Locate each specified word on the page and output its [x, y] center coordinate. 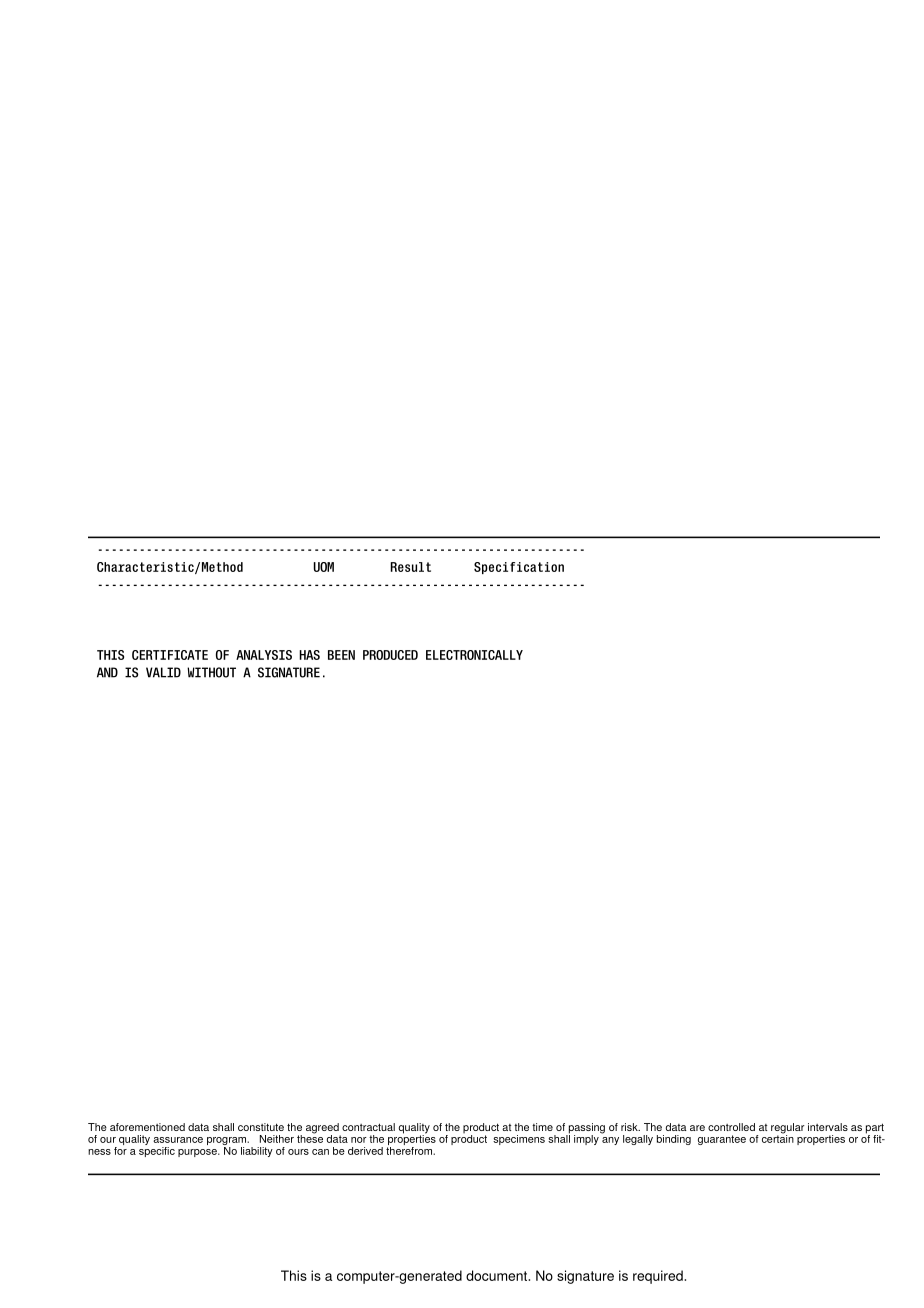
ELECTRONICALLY [474, 655]
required [659, 1277]
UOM [324, 567]
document [497, 1275]
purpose [198, 1153]
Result [411, 567]
